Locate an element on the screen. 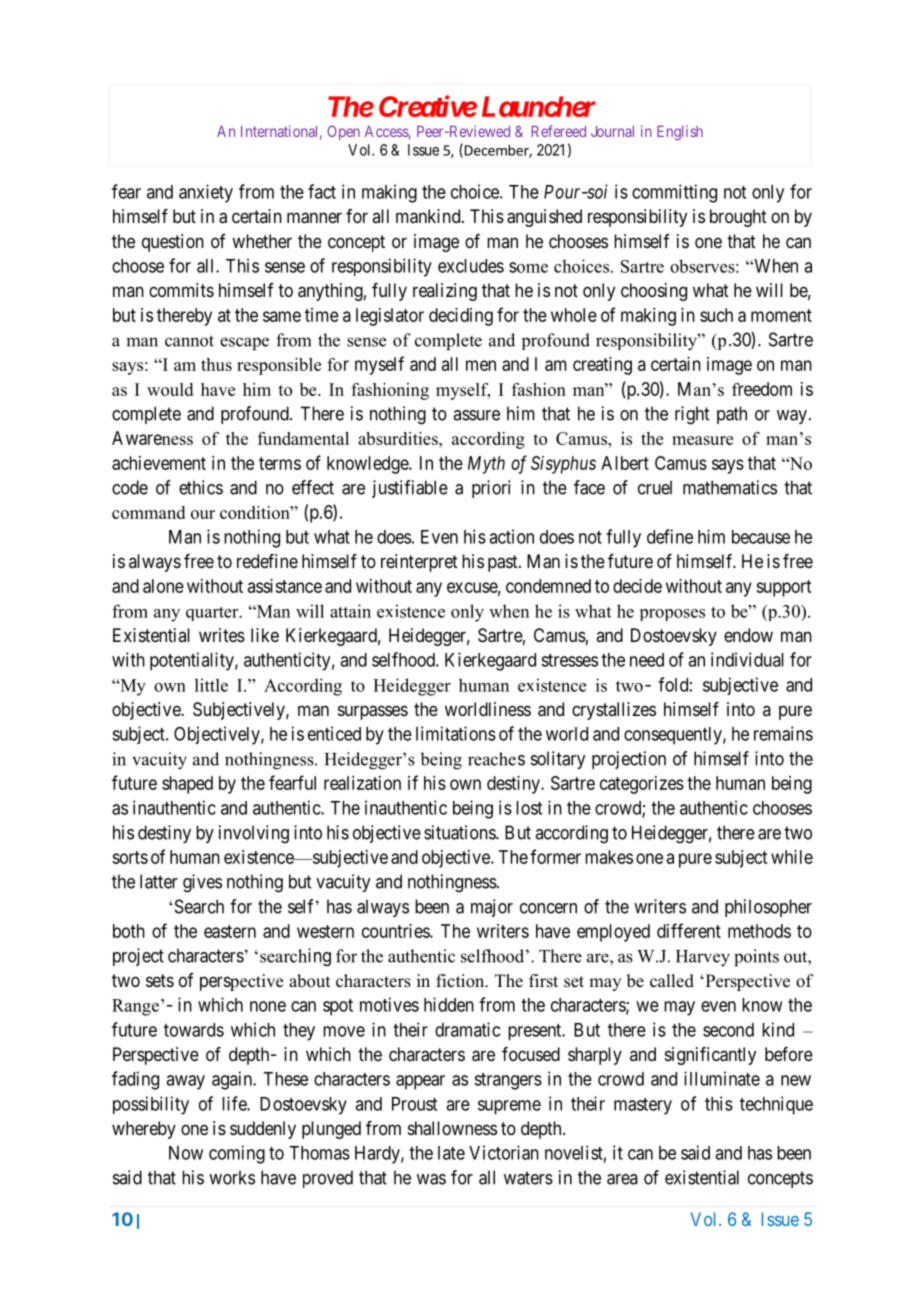 This screenshot has height=1307, width=924. Launcher is located at coordinates (539, 106).
